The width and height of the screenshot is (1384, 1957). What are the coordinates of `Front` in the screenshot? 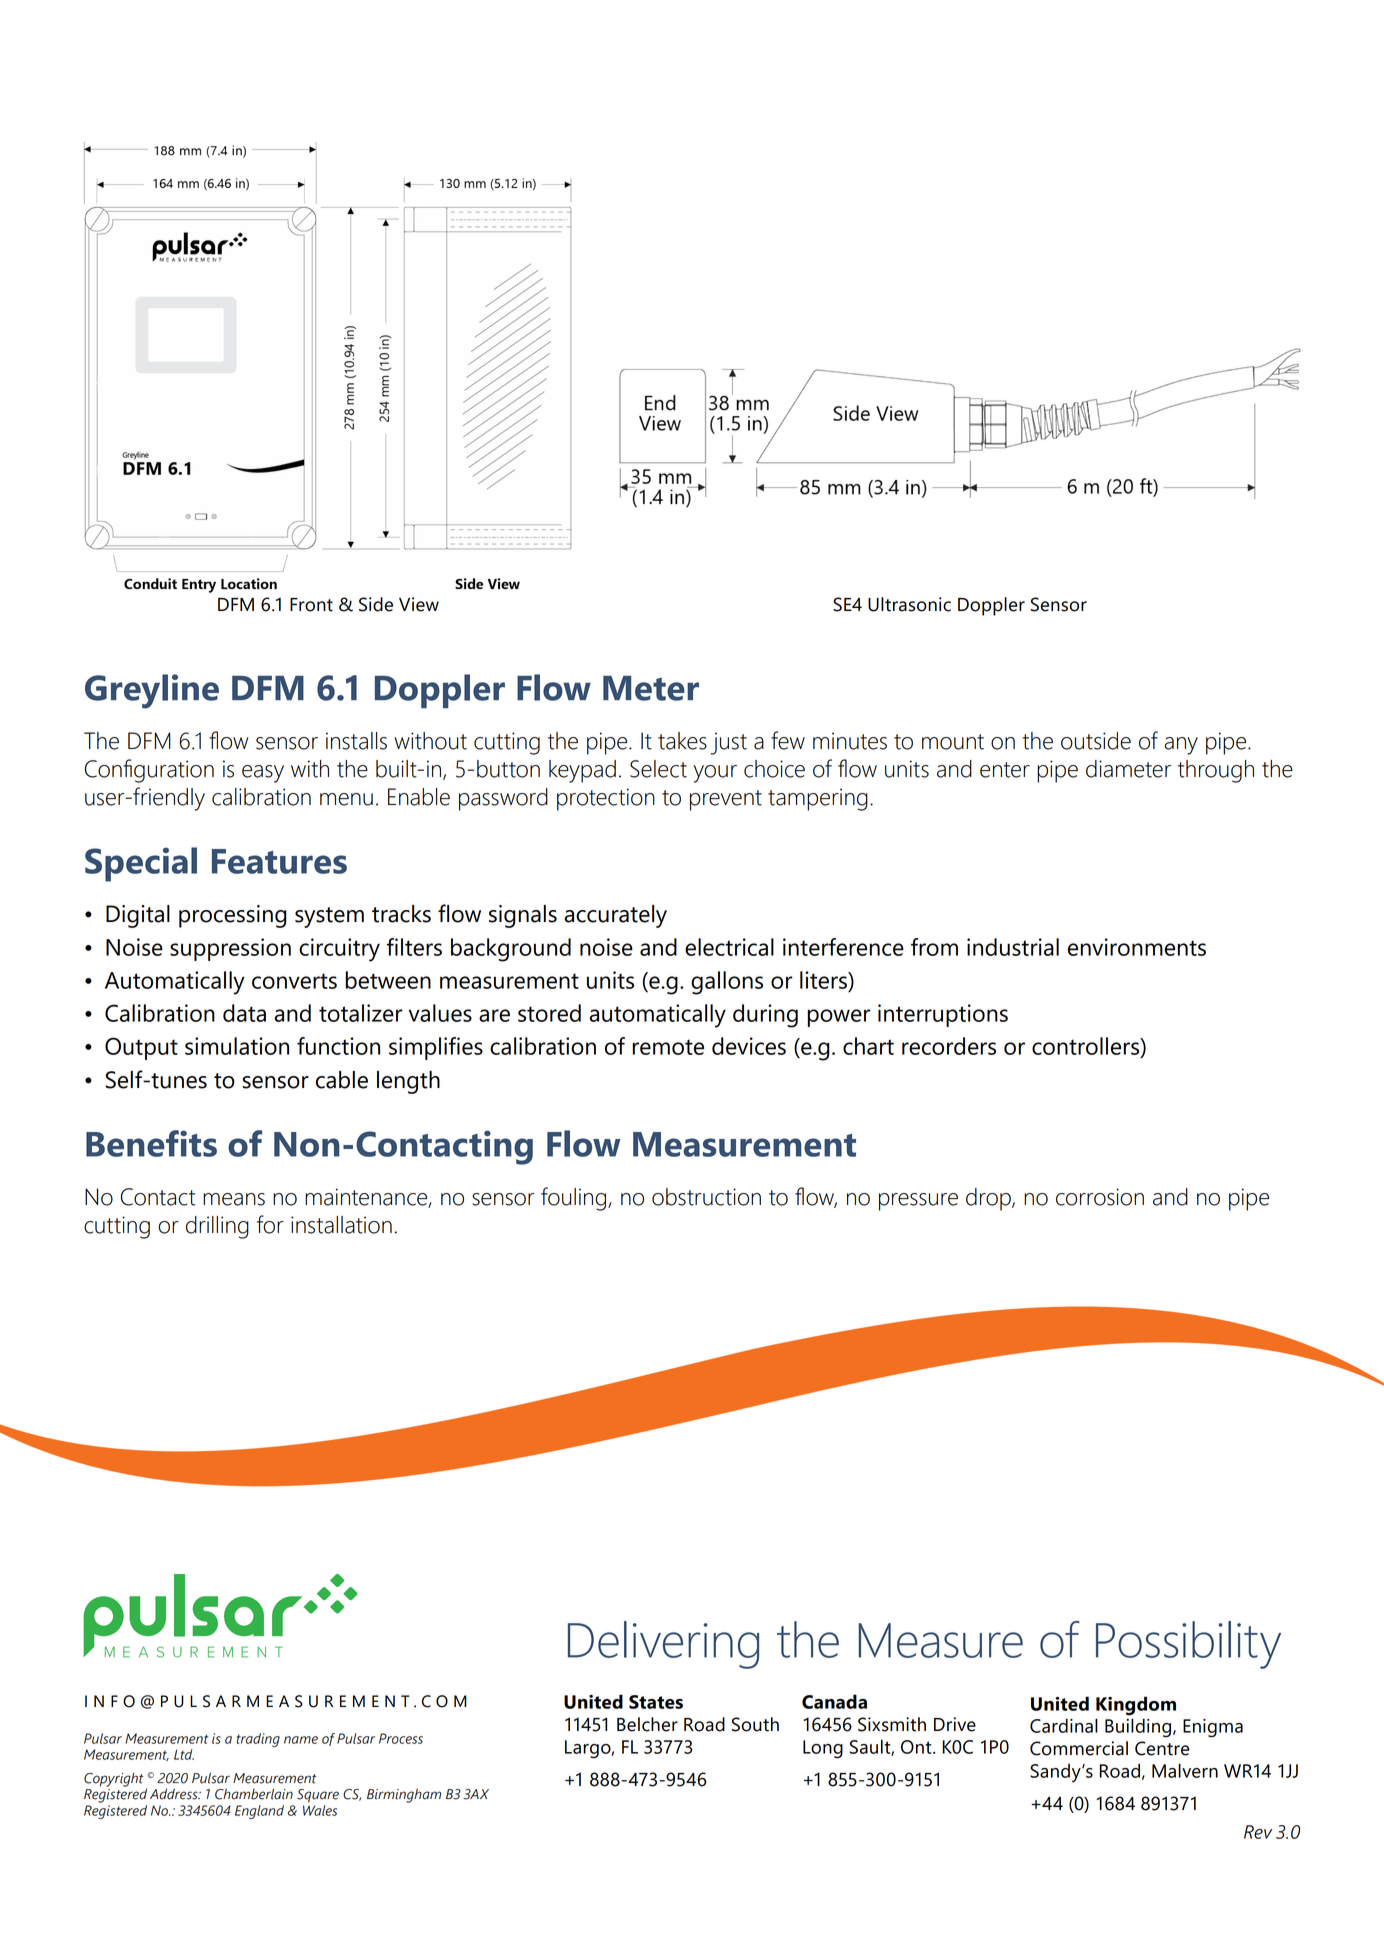 It's located at (311, 605).
